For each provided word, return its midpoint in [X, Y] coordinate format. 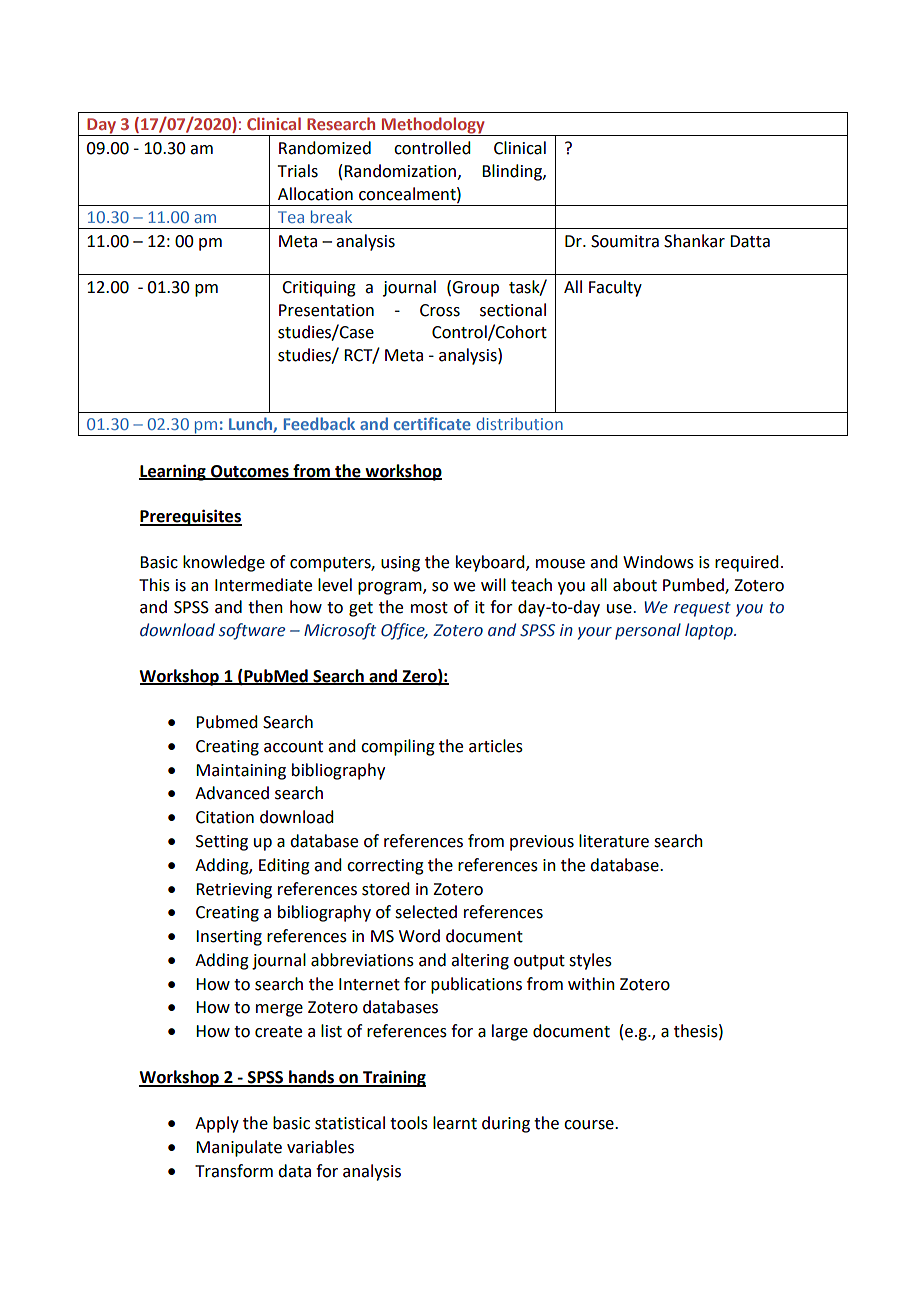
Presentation [326, 310]
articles [496, 746]
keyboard [491, 563]
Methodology [433, 126]
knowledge [224, 563]
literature [614, 841]
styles [590, 961]
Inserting [229, 938]
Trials [298, 171]
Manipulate [239, 1148]
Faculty [615, 288]
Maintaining [241, 772]
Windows [658, 562]
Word [419, 936]
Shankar [694, 241]
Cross [440, 310]
